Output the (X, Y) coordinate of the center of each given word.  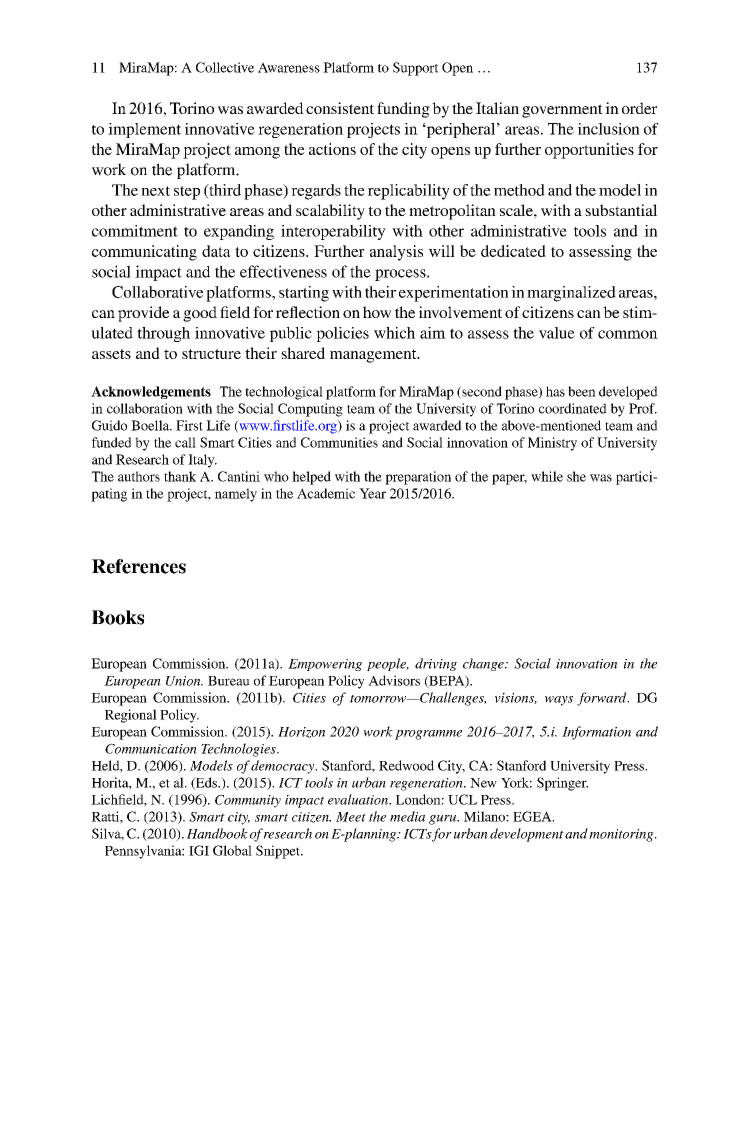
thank (180, 476)
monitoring (622, 835)
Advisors (394, 680)
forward (603, 699)
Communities (339, 442)
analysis (396, 253)
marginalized (571, 294)
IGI (199, 850)
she (576, 476)
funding (403, 110)
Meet (351, 817)
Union (184, 681)
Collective (225, 67)
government (562, 111)
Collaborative (157, 292)
